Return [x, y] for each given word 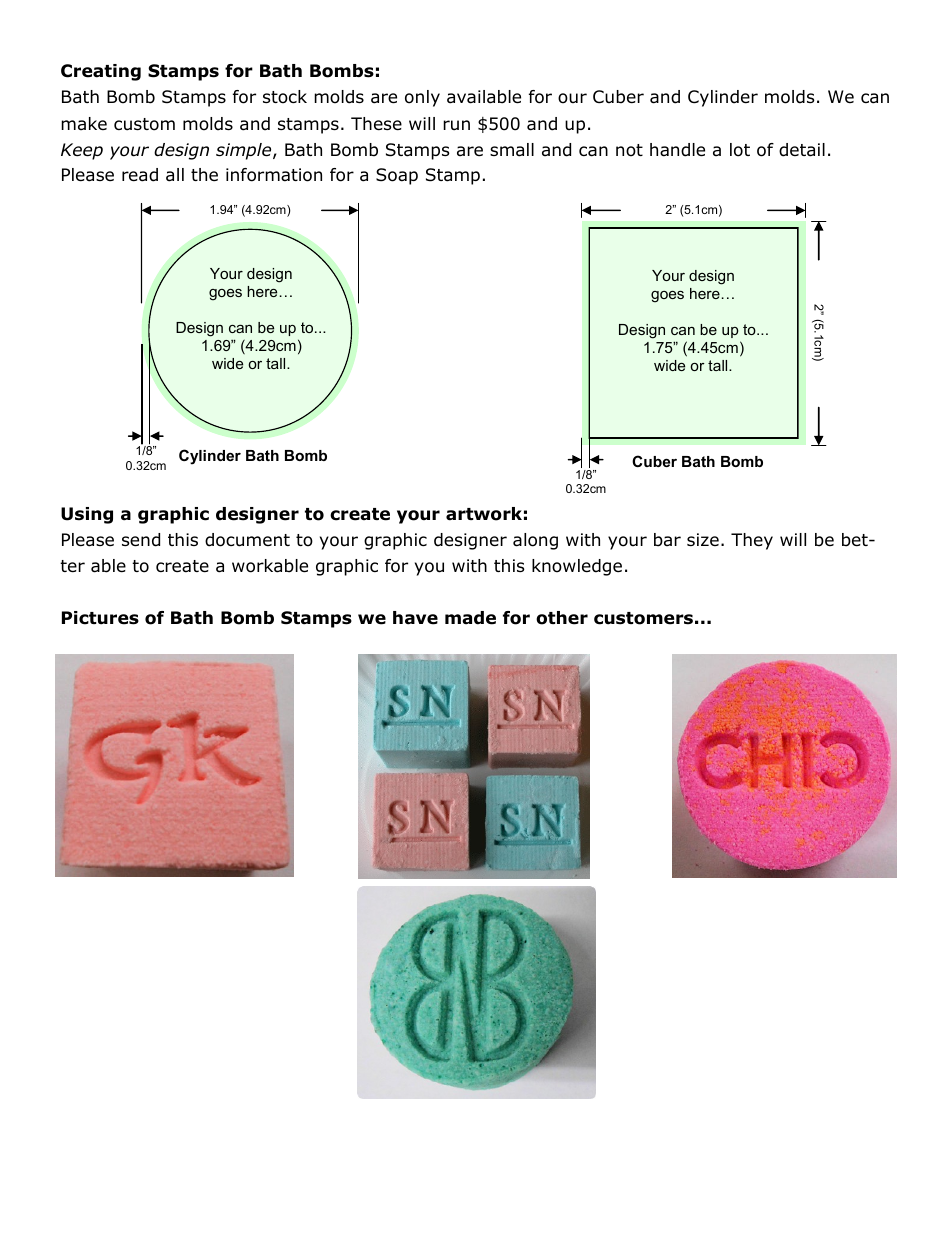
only [422, 98]
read [140, 175]
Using [87, 515]
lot [740, 150]
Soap [397, 176]
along [535, 541]
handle [677, 150]
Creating [101, 72]
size [703, 539]
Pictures [100, 618]
